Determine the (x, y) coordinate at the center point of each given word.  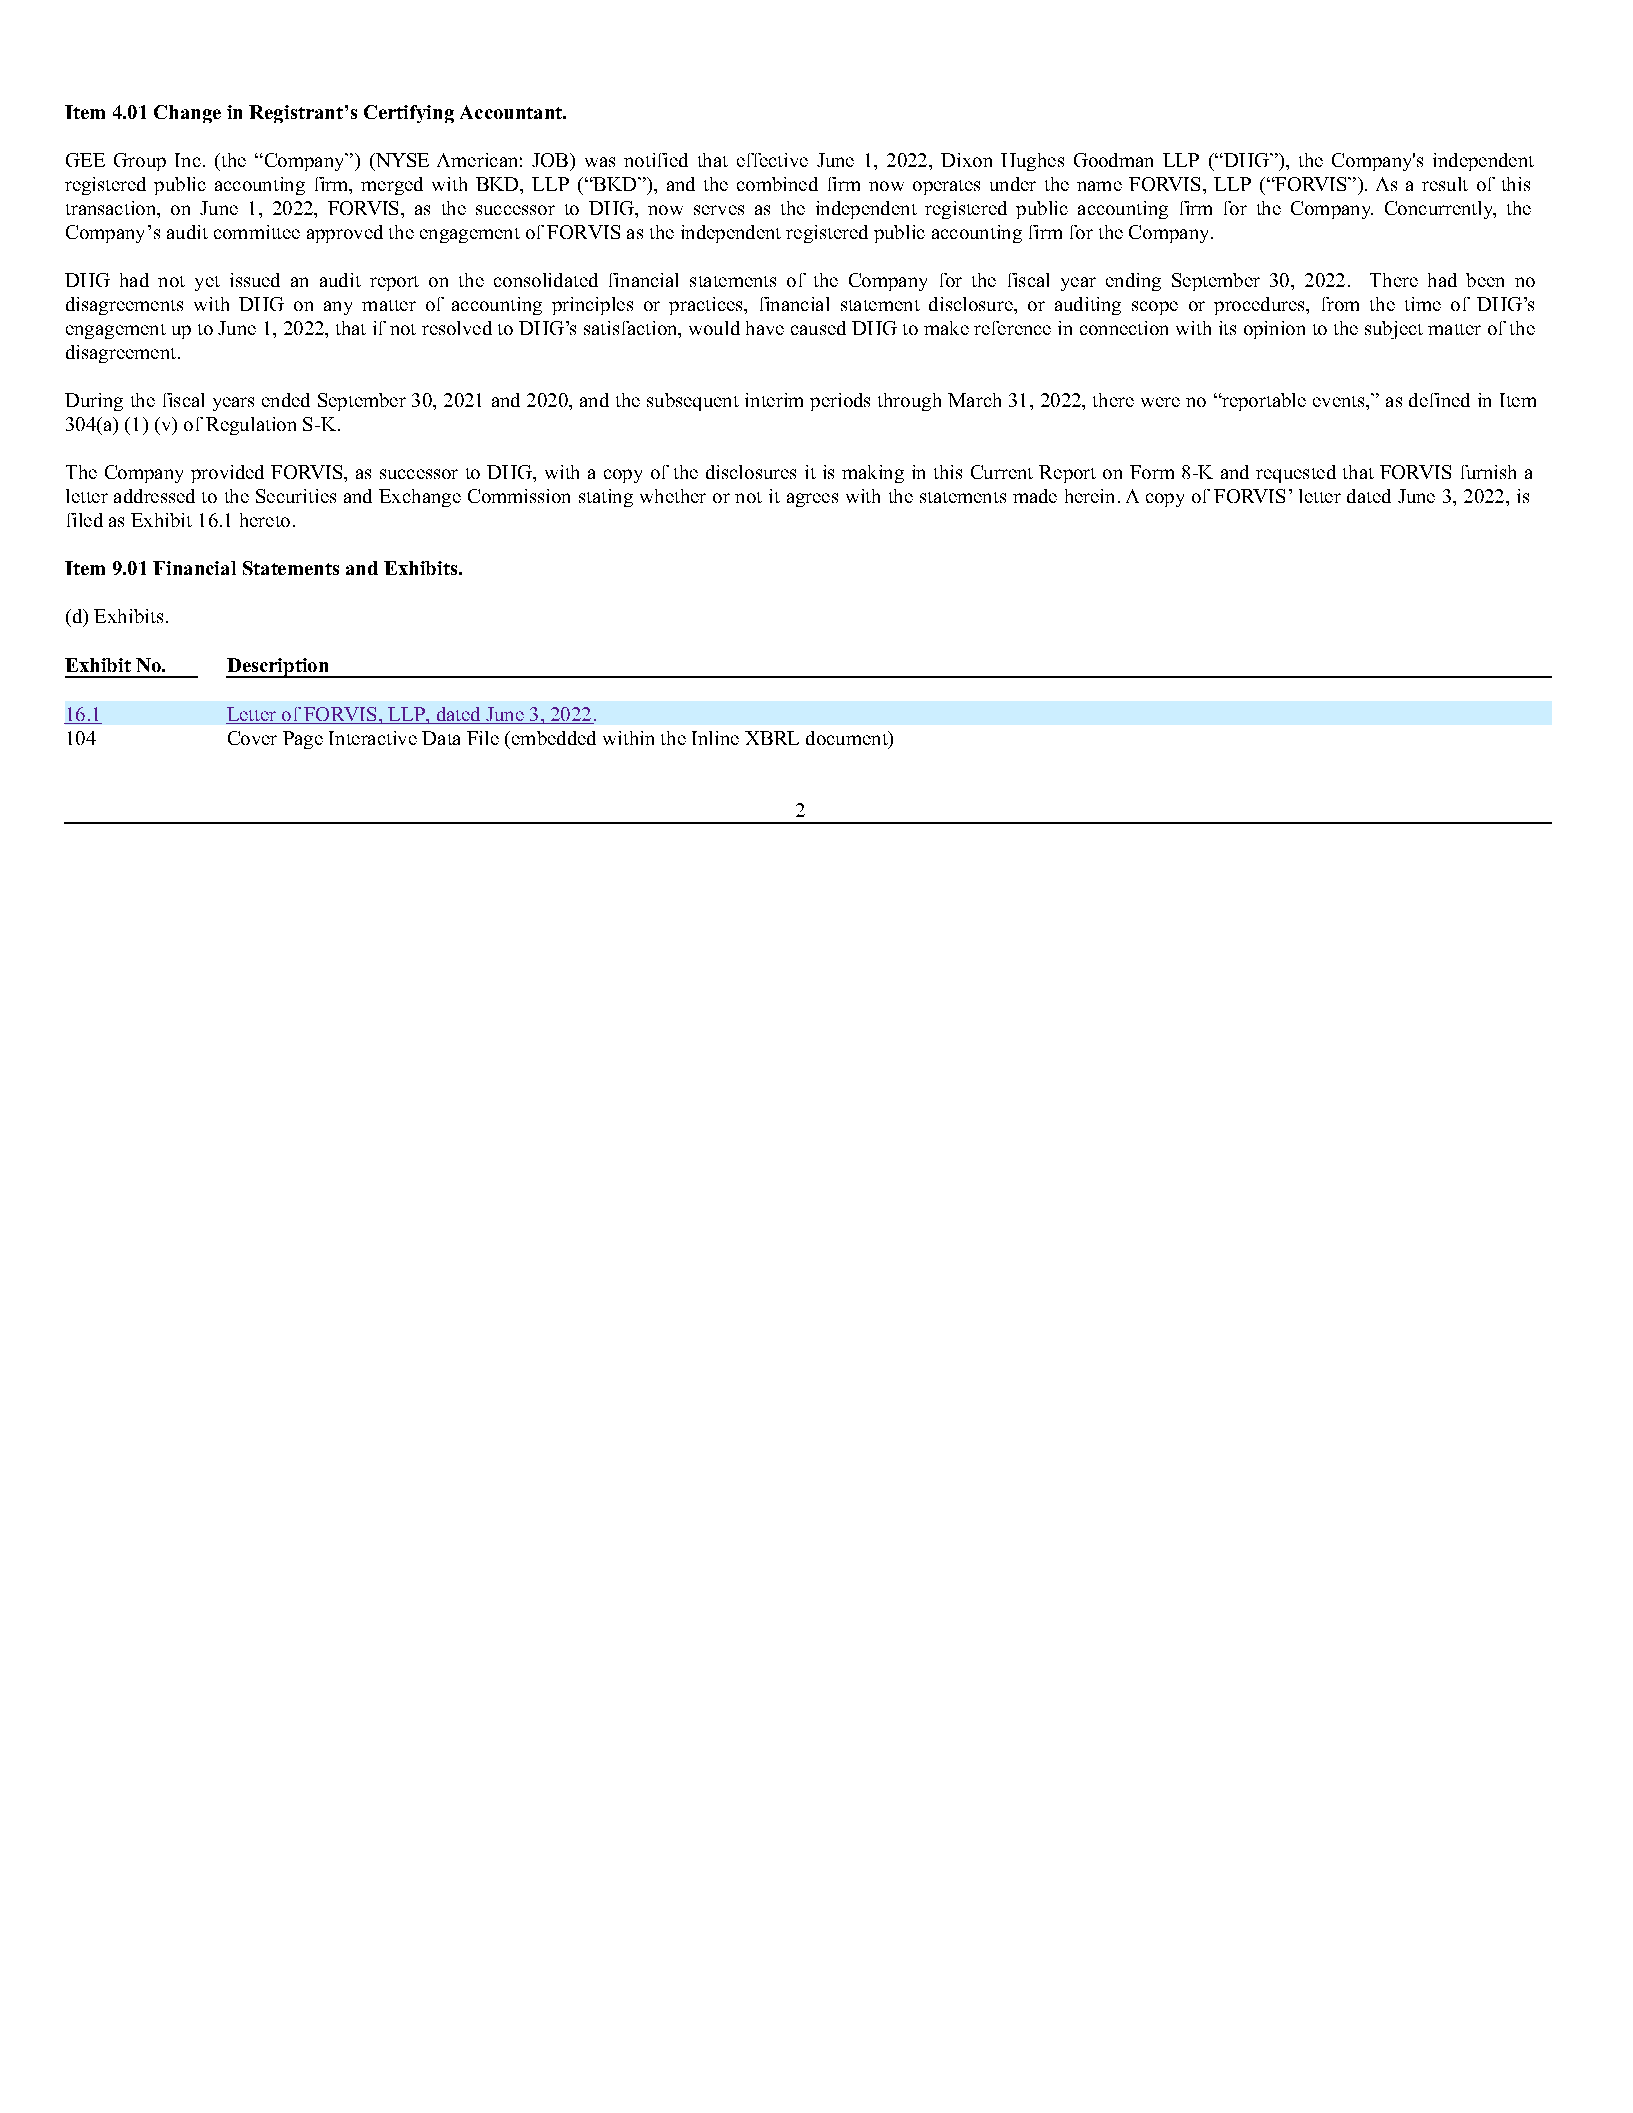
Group (140, 162)
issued (255, 280)
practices (707, 306)
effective (772, 160)
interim (774, 400)
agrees (812, 500)
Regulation (251, 426)
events (1340, 401)
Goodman (1113, 160)
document (848, 739)
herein (1089, 496)
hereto (265, 520)
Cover (252, 738)
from (1340, 304)
